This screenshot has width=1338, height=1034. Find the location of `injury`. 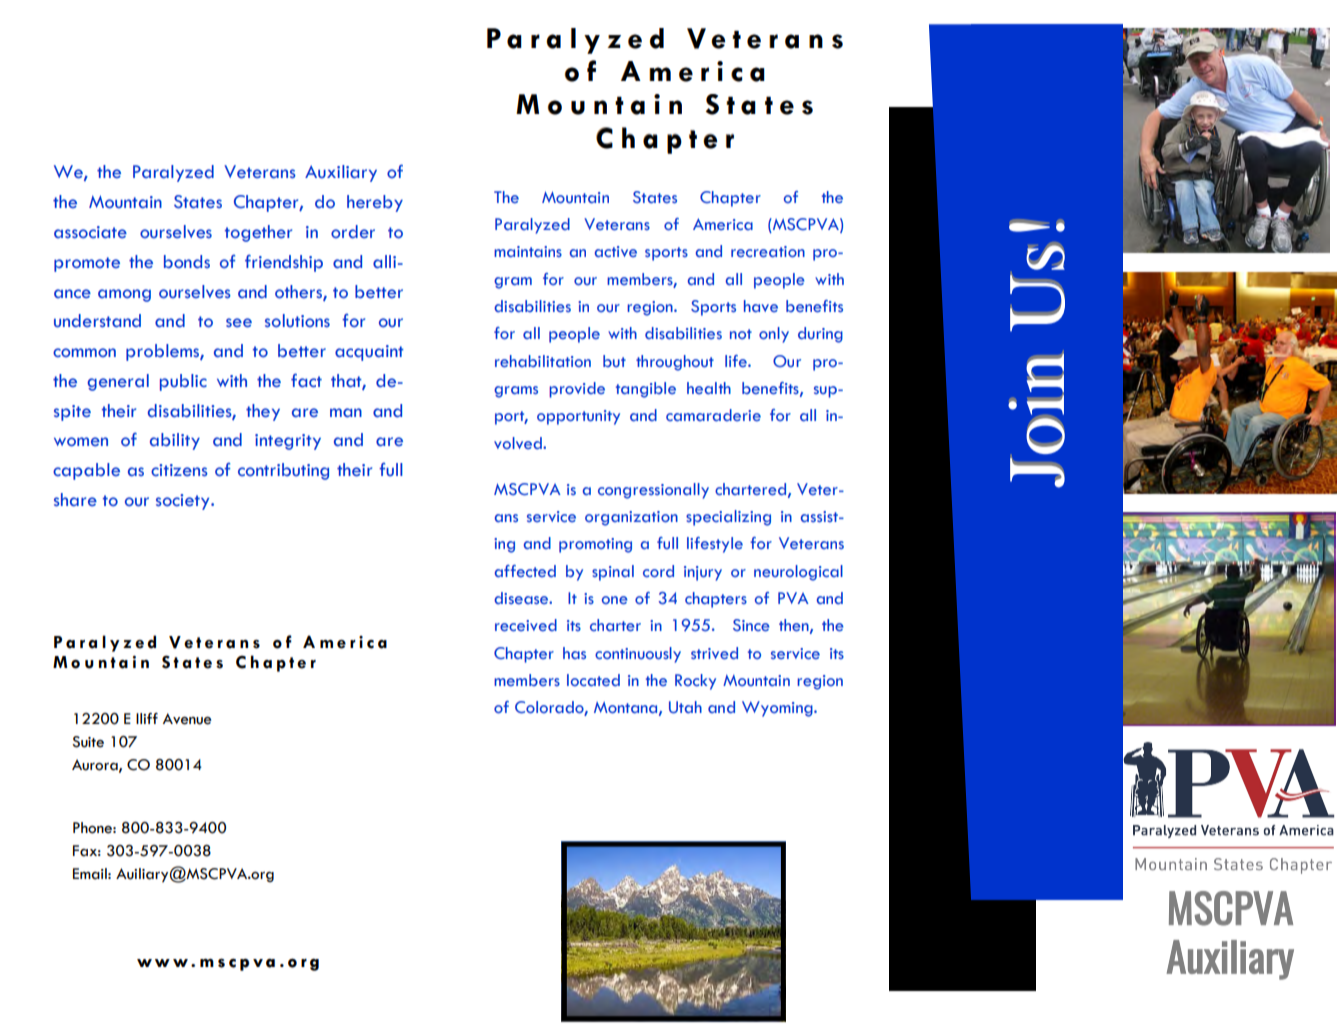

injury is located at coordinates (703, 573).
